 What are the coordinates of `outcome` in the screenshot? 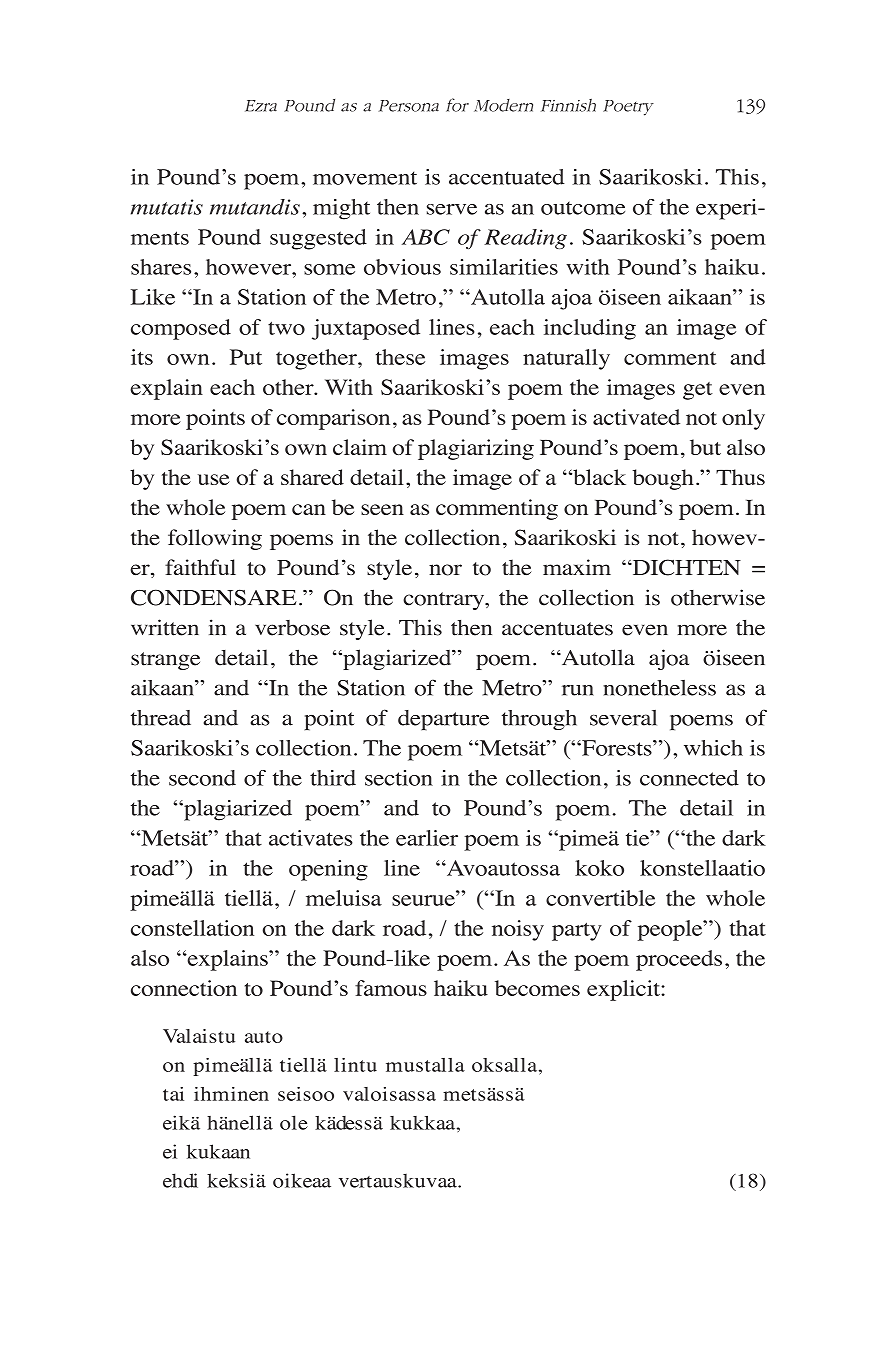 It's located at (583, 208).
